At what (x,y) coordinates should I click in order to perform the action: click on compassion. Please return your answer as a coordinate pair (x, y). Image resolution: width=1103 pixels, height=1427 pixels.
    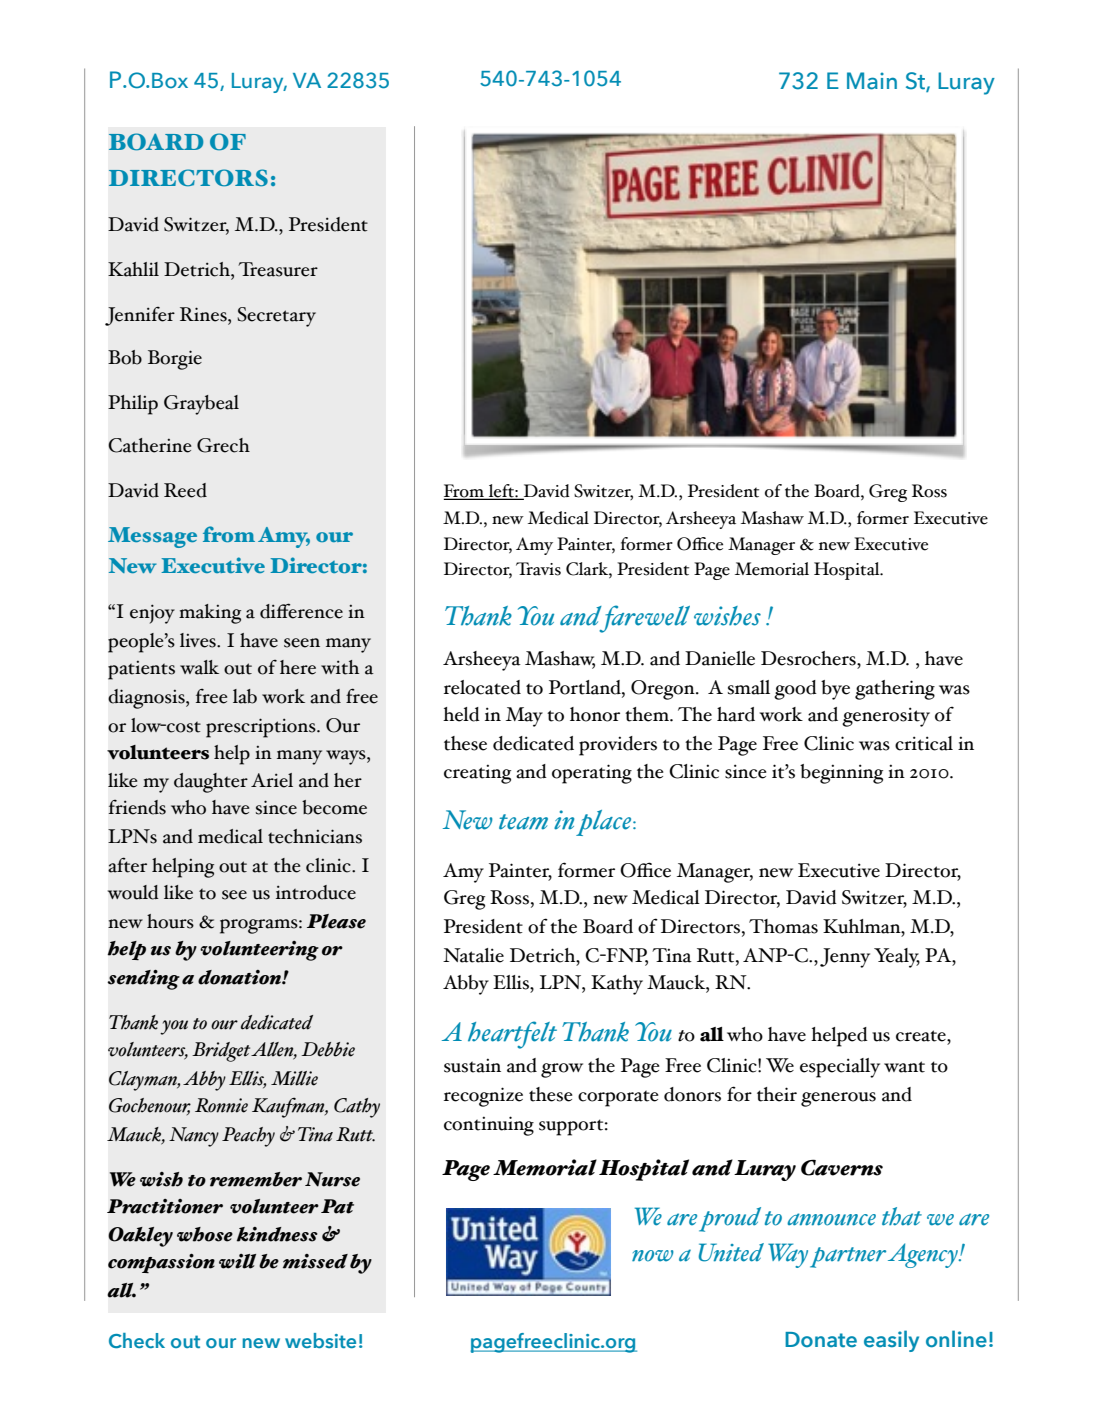
    Looking at the image, I should click on (161, 1263).
